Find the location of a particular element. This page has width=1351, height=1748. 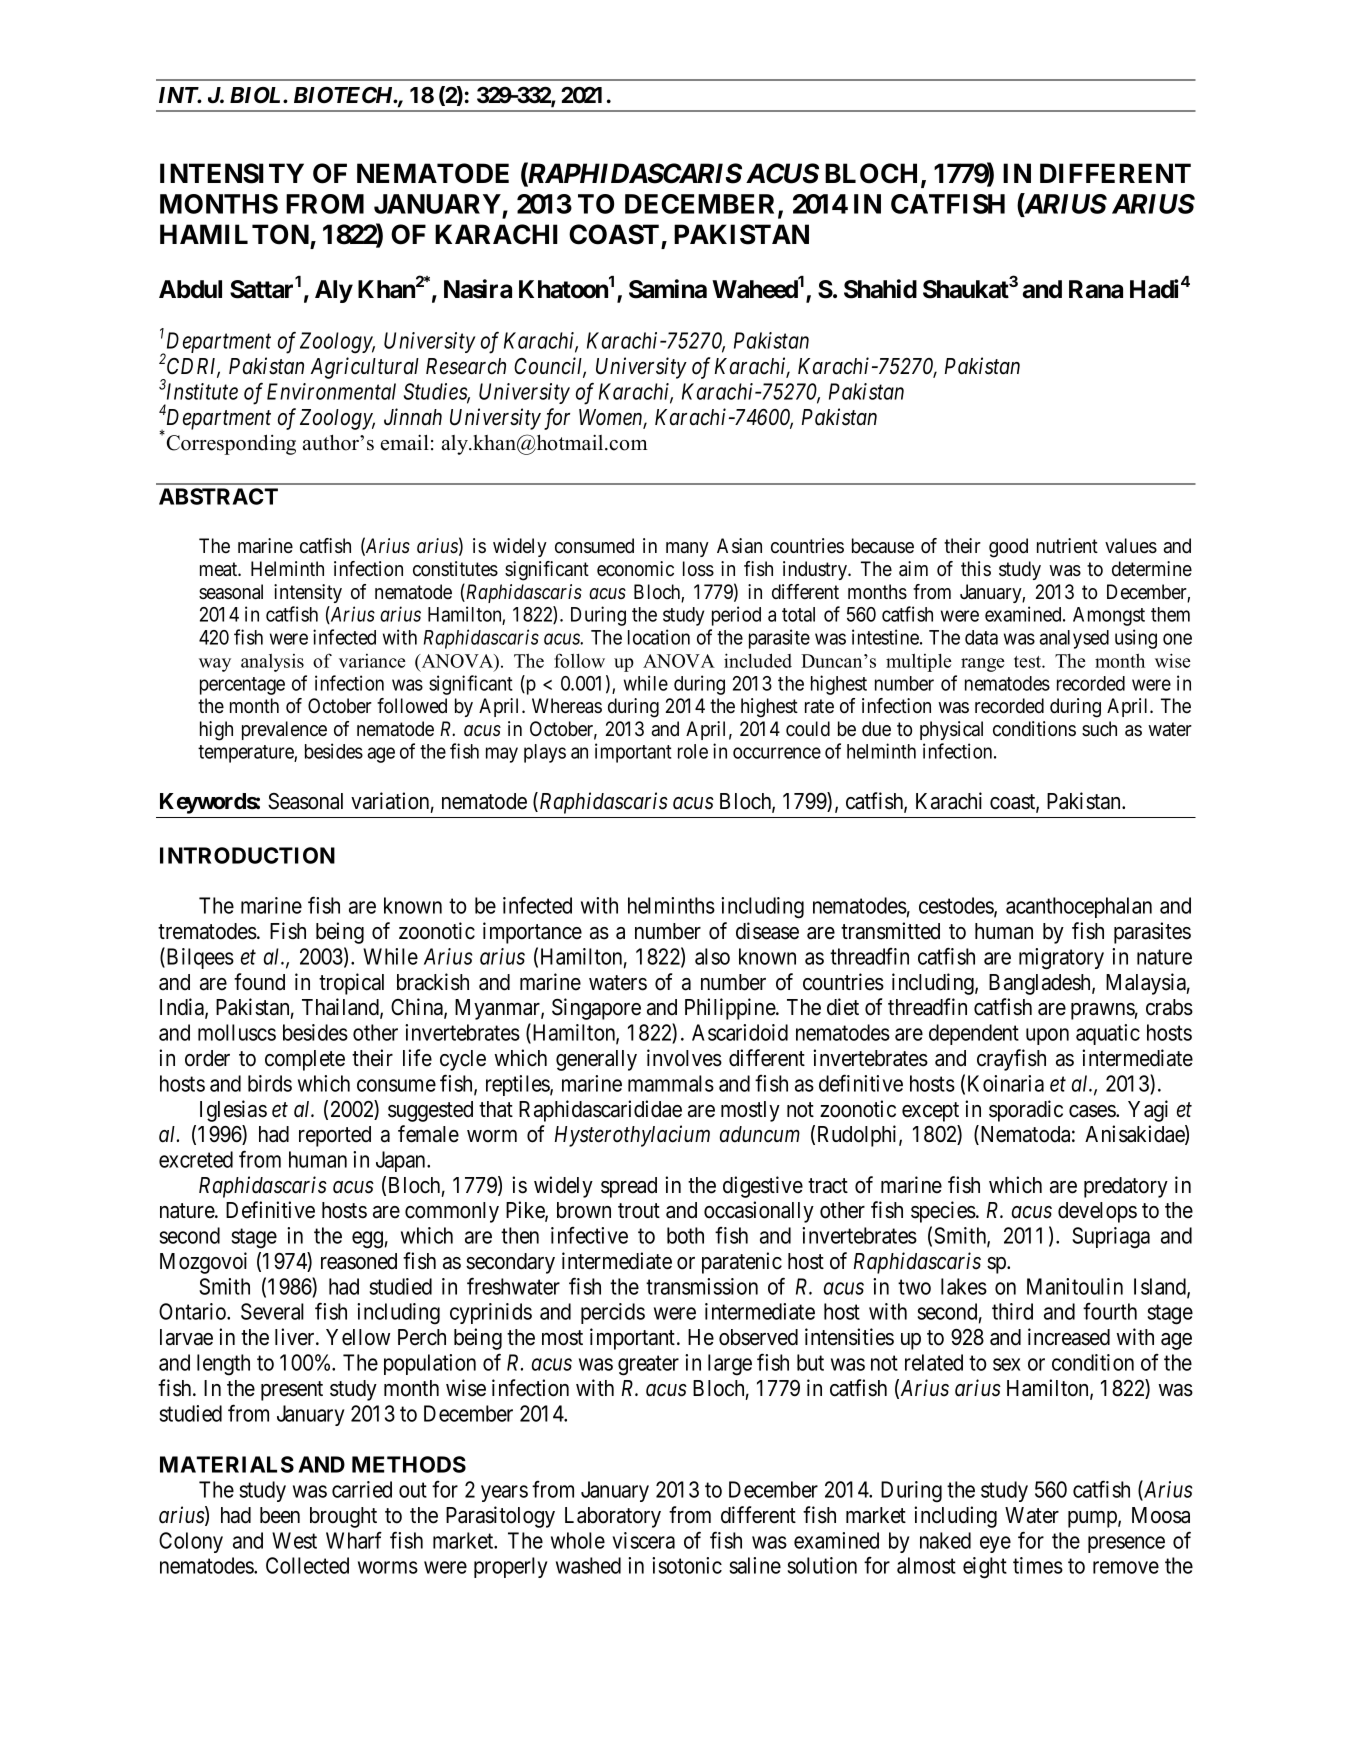

Shahid is located at coordinates (880, 289).
